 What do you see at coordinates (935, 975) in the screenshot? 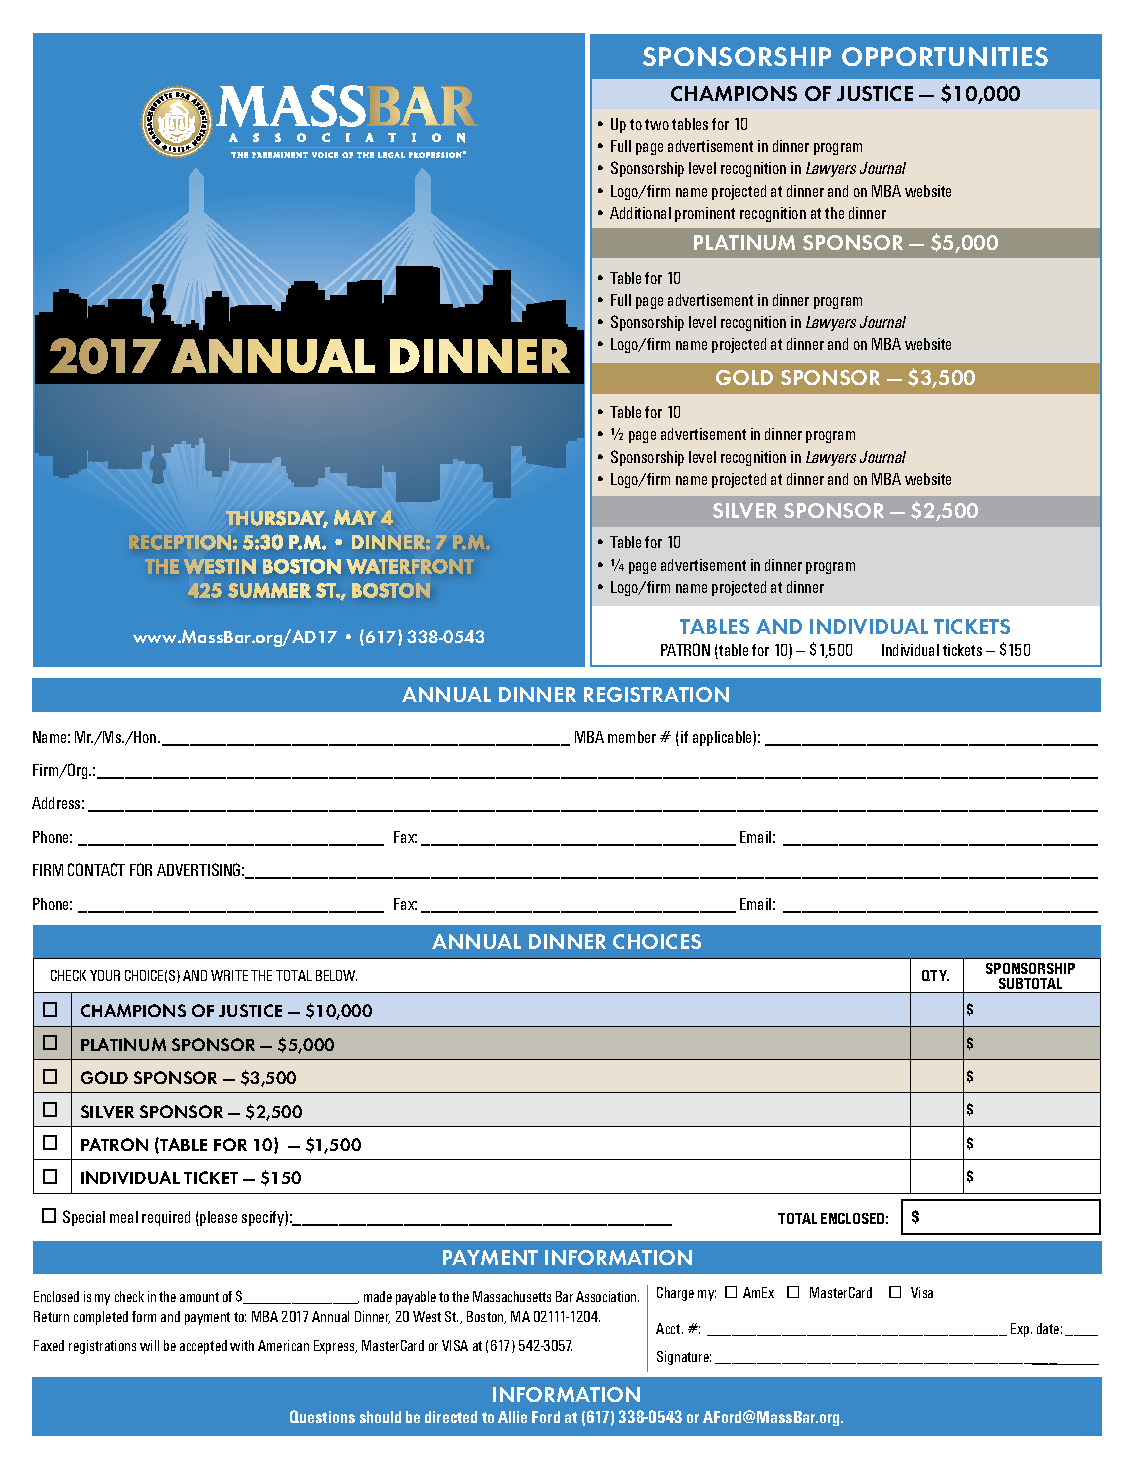
I see `Qty` at bounding box center [935, 975].
